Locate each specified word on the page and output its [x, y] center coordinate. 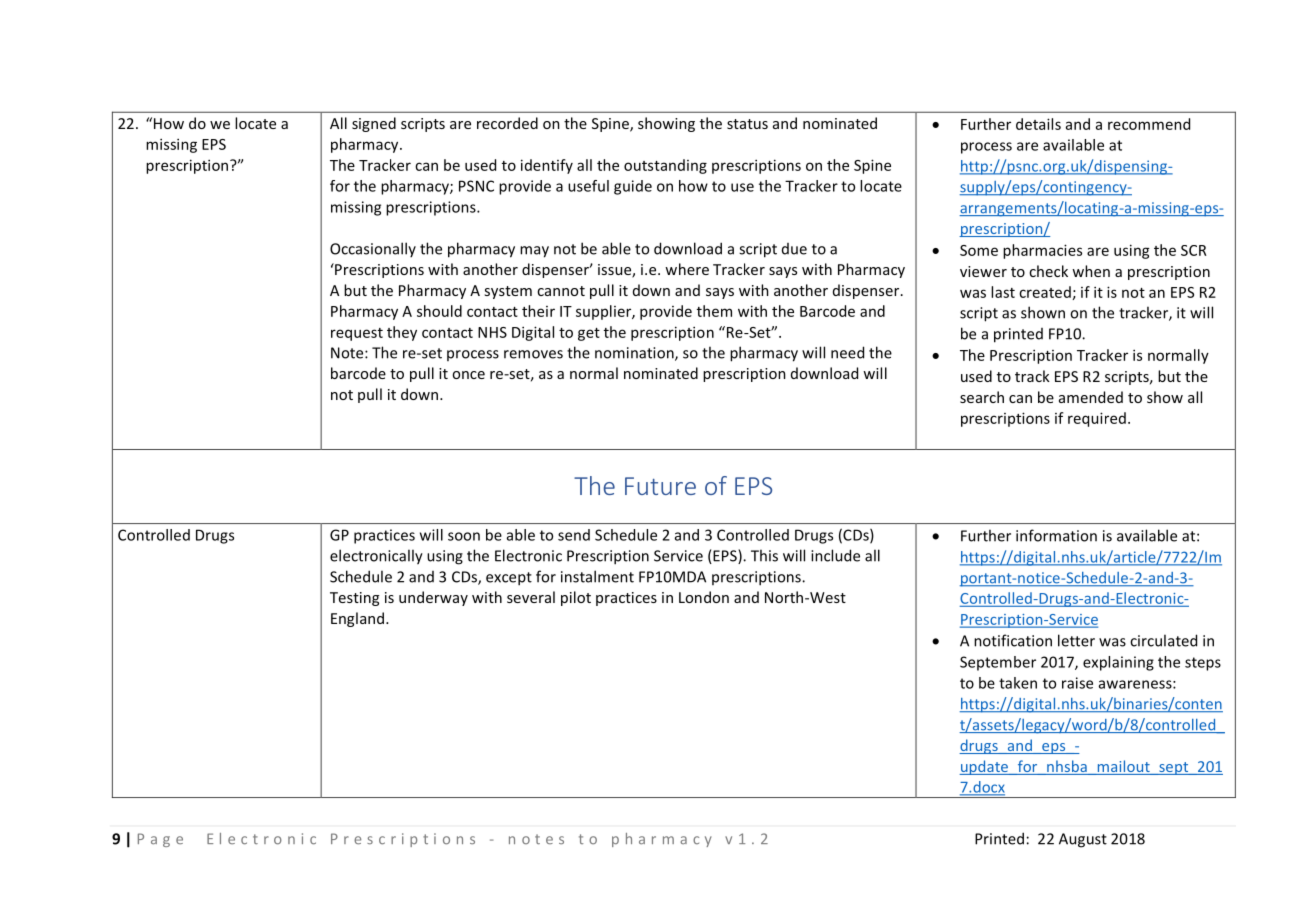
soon [464, 536]
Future [660, 486]
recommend [1149, 124]
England [357, 619]
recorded [507, 123]
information [1056, 535]
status [747, 124]
